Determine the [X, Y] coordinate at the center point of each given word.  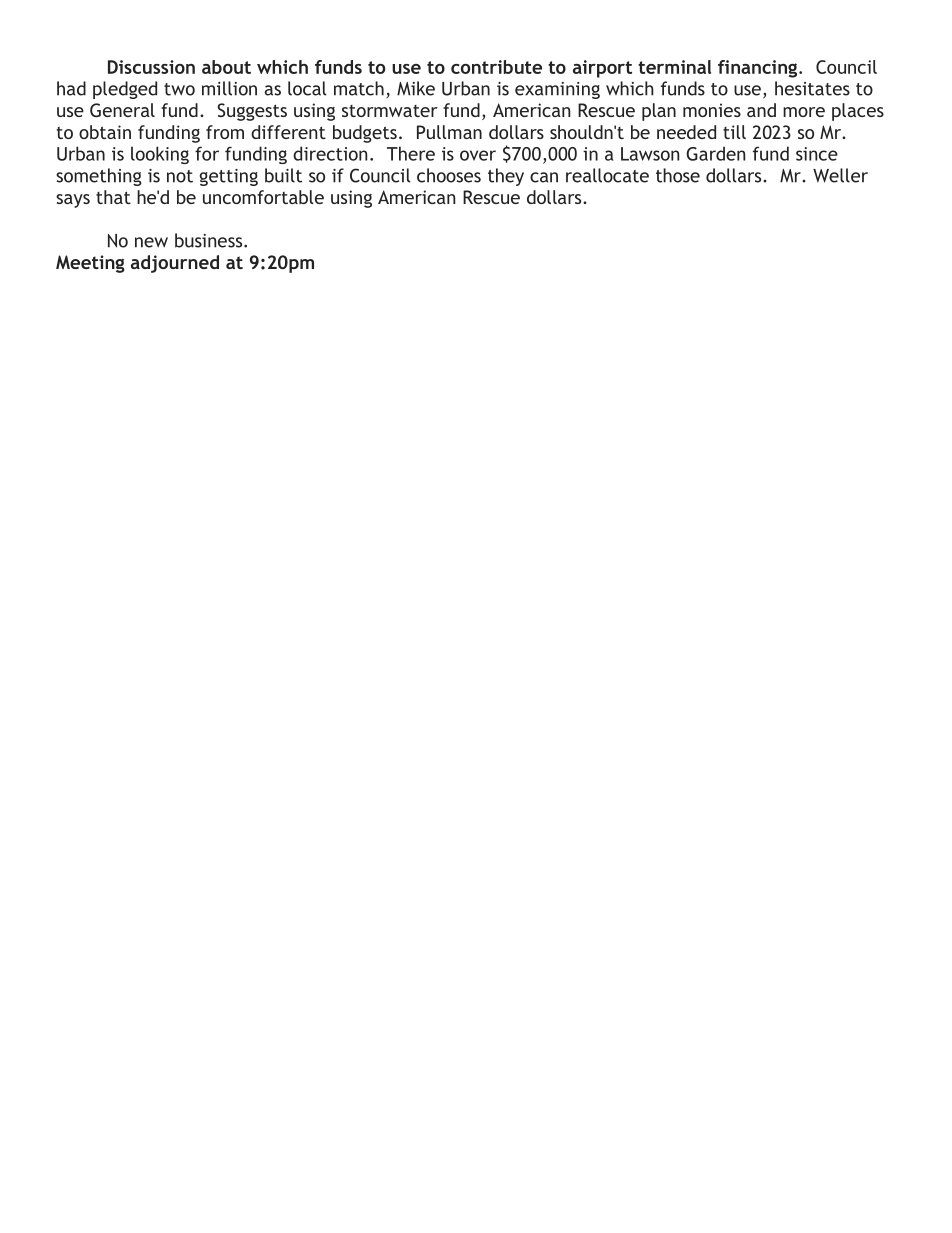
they [506, 177]
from [225, 132]
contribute [496, 67]
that [113, 197]
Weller [840, 175]
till [734, 132]
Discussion [151, 67]
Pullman [449, 132]
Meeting [90, 264]
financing [759, 69]
